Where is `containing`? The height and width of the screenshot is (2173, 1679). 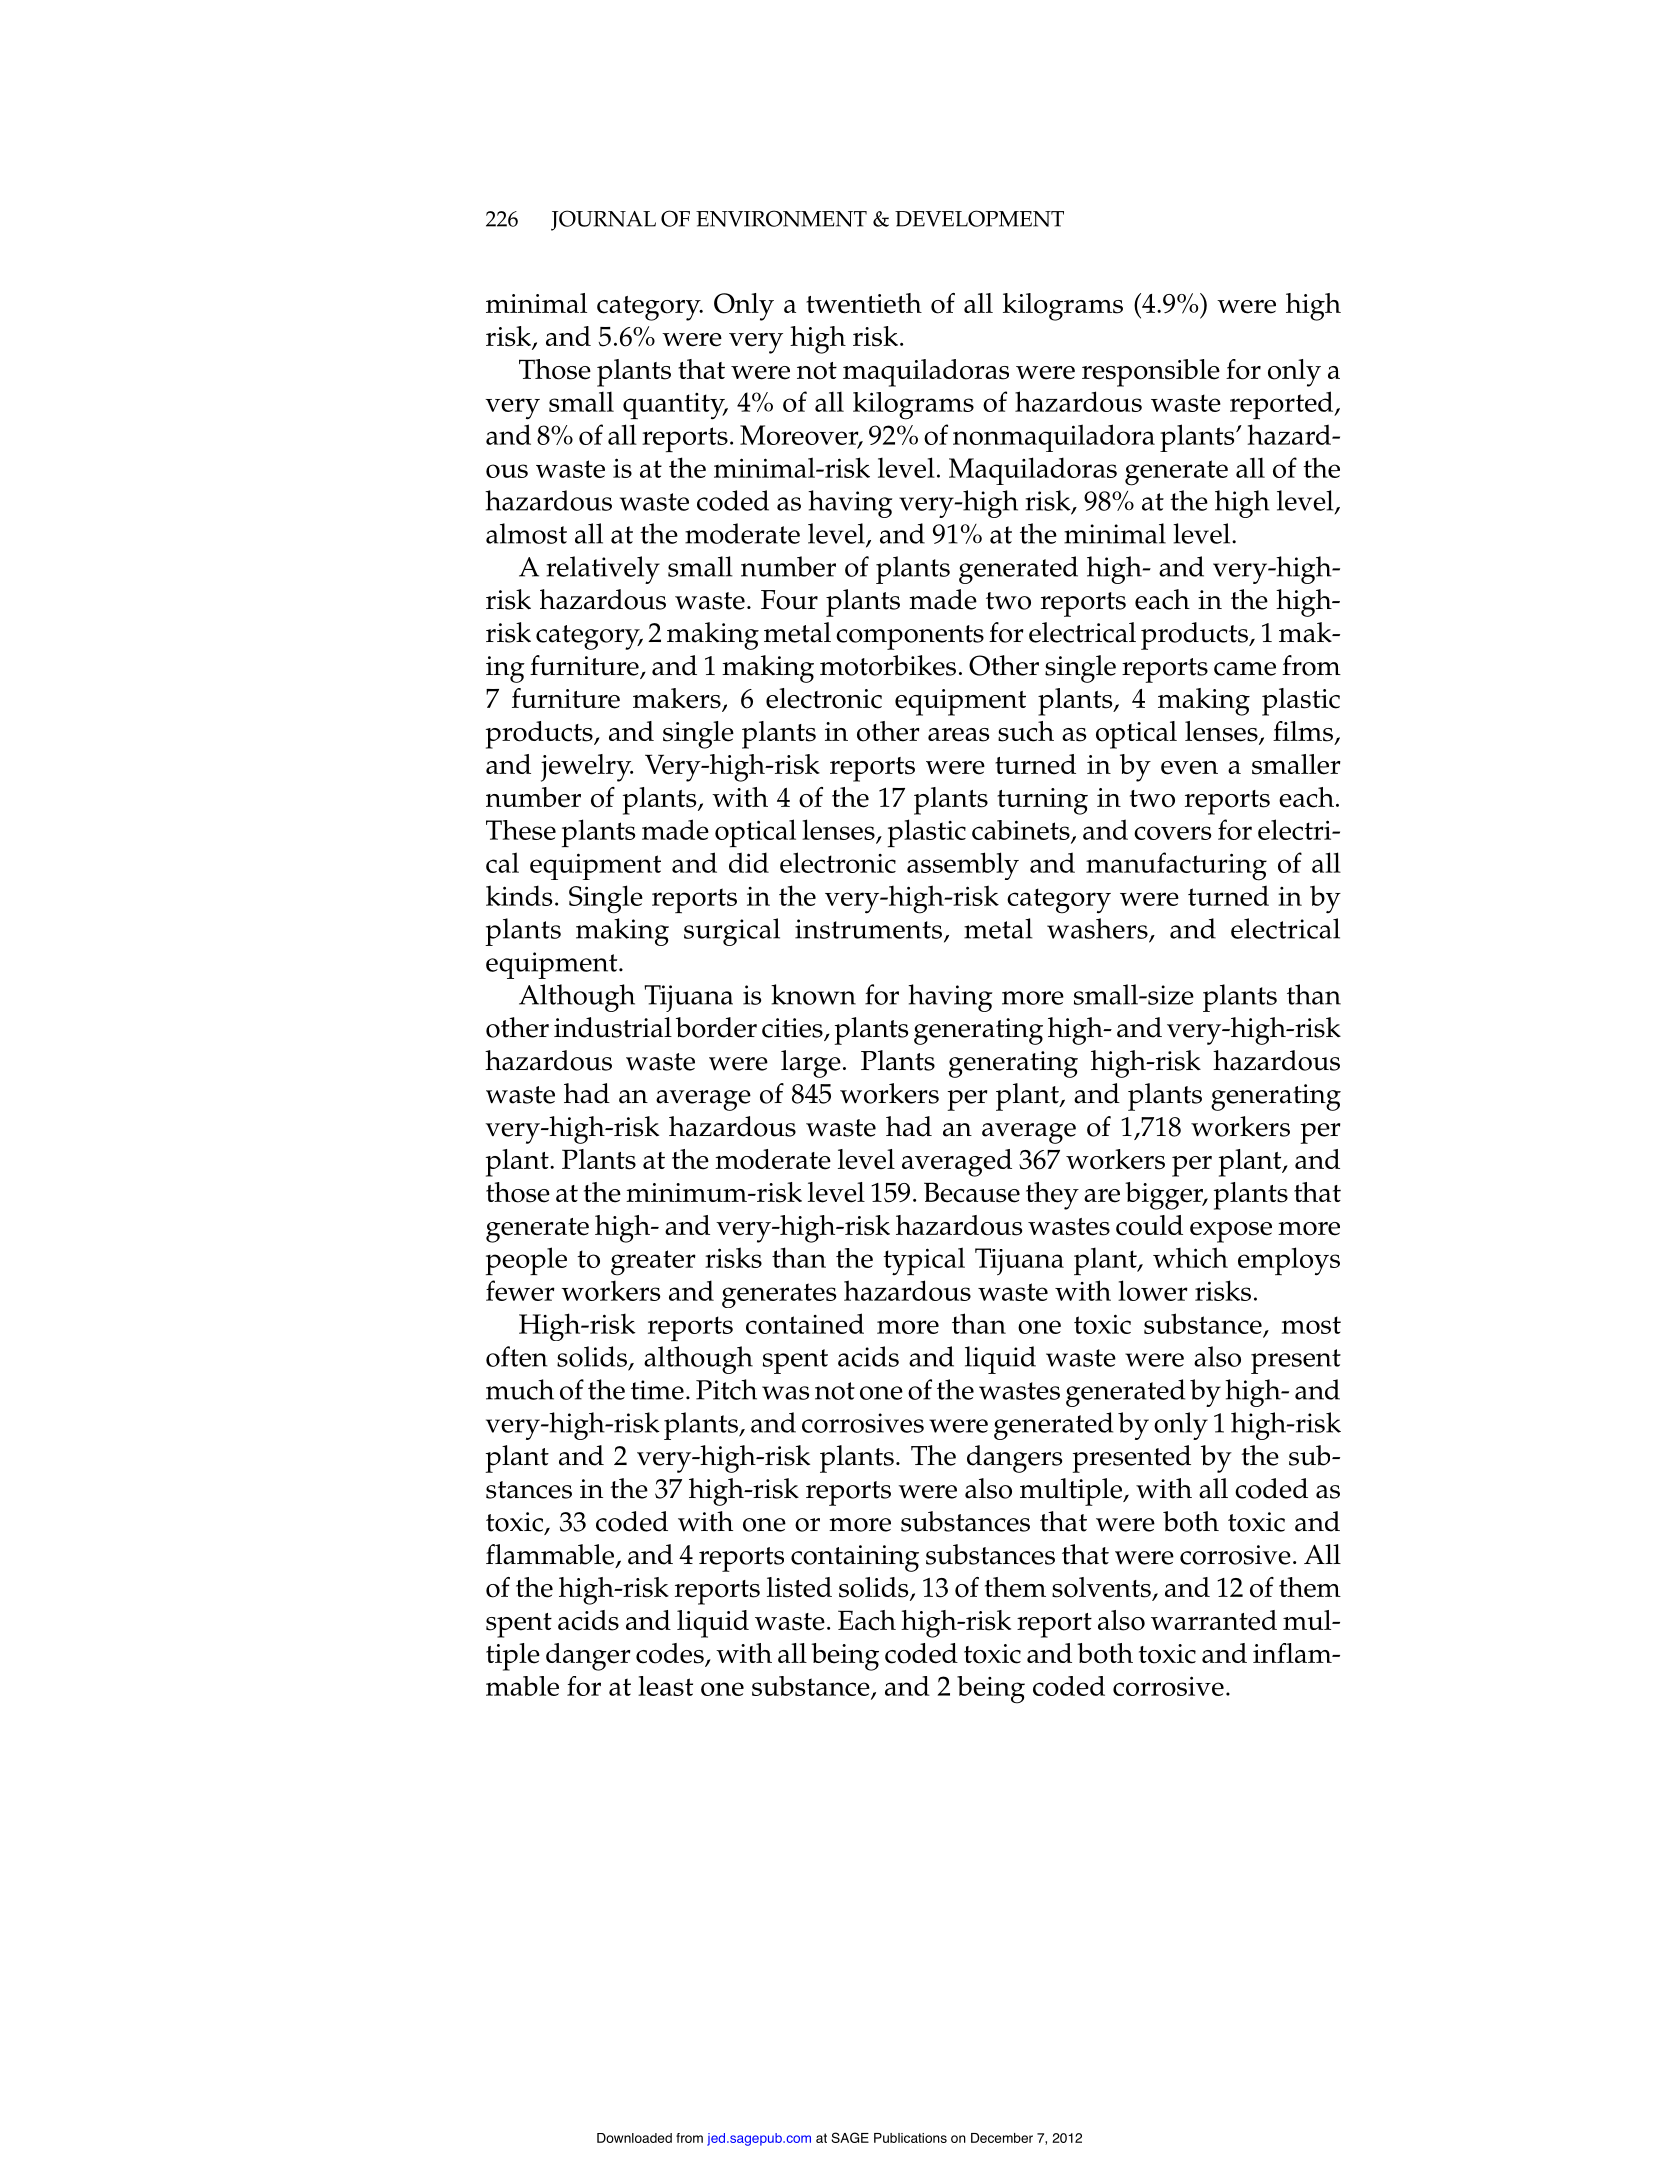 containing is located at coordinates (855, 1558).
